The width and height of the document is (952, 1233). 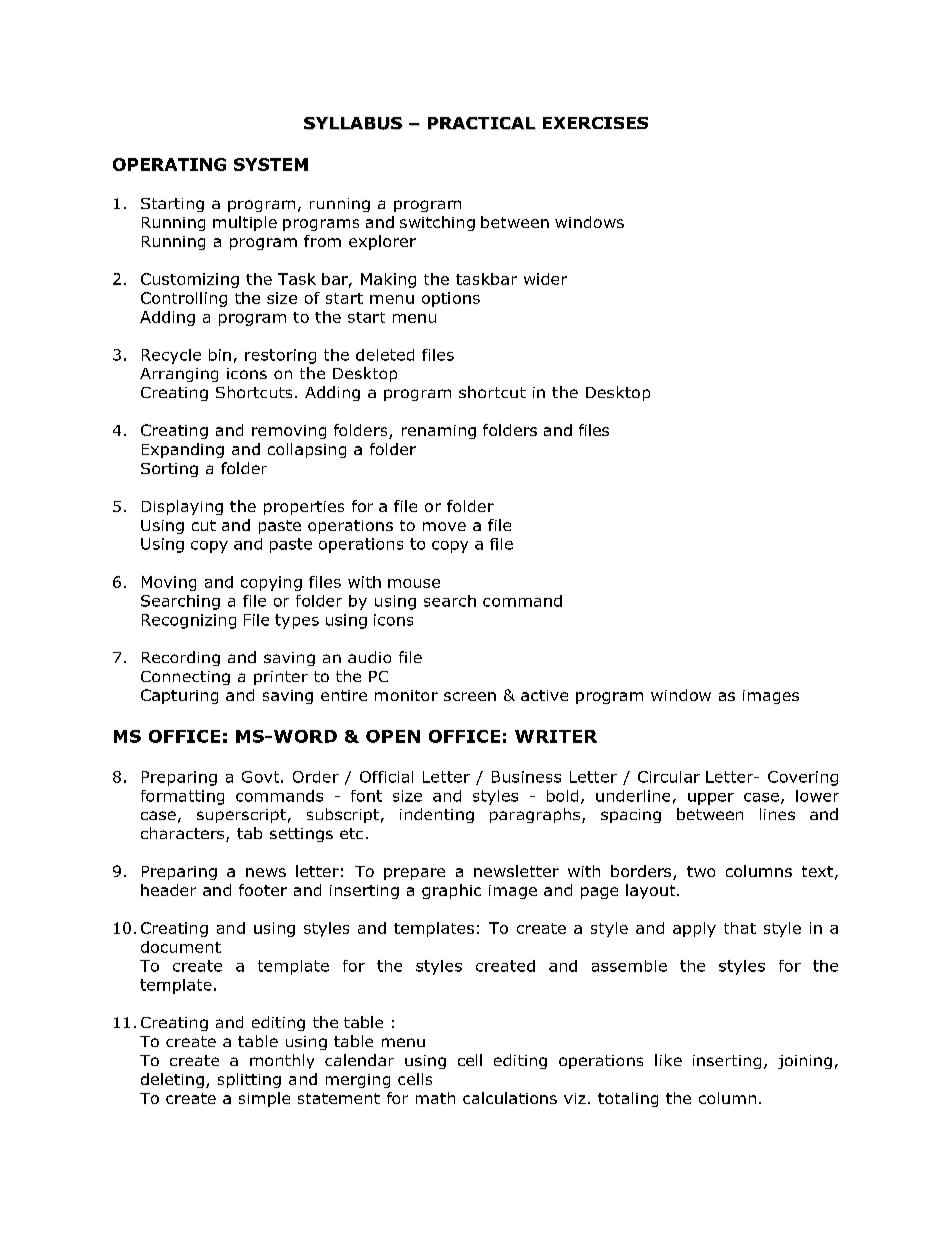 What do you see at coordinates (544, 695) in the document?
I see `active` at bounding box center [544, 695].
